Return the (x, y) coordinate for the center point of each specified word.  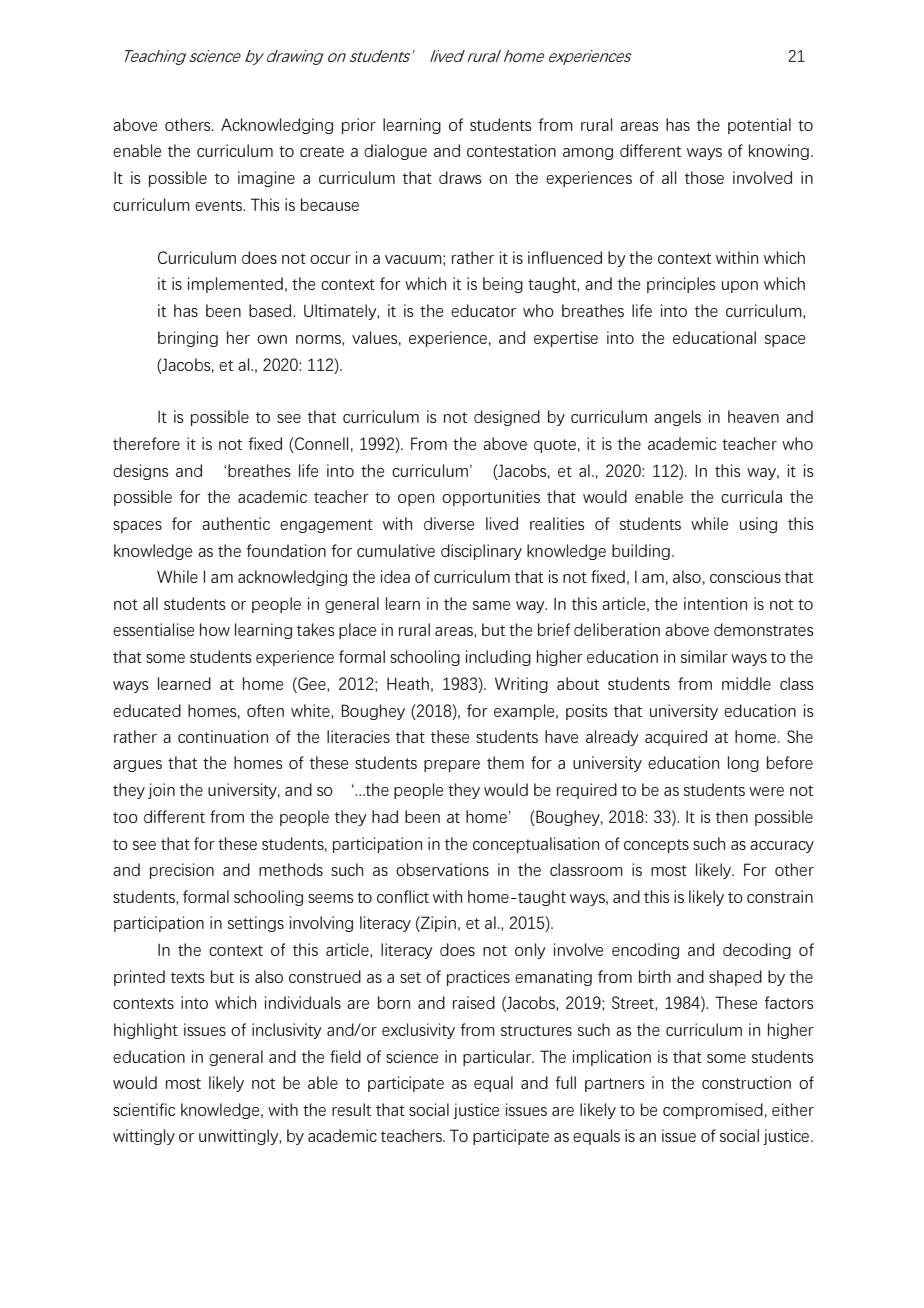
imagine (266, 179)
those (704, 177)
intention (715, 603)
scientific (144, 1109)
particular (498, 1058)
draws (460, 177)
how (215, 629)
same (491, 605)
